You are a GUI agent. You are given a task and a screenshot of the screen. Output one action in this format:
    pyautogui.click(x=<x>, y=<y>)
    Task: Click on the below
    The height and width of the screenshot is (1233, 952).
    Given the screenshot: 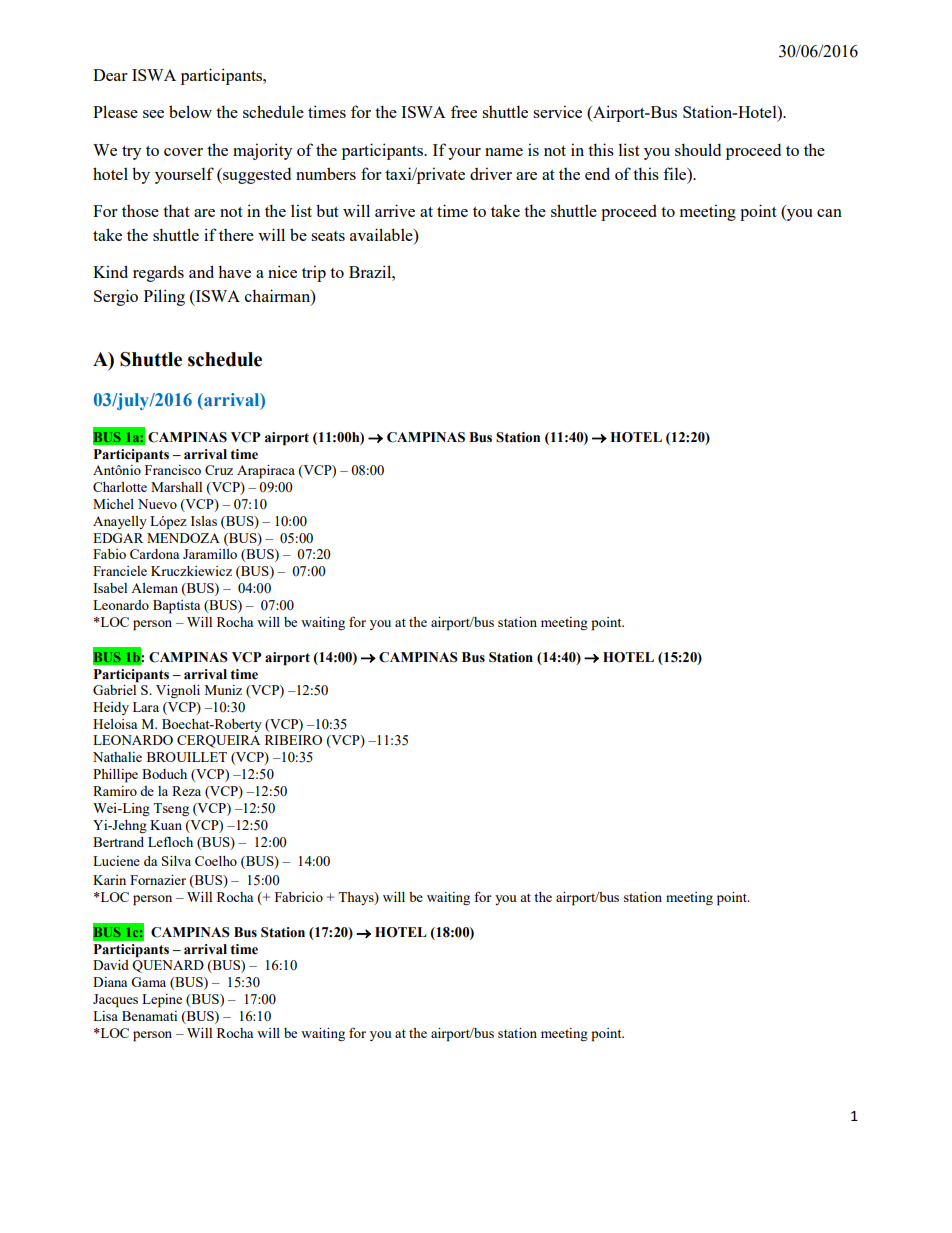 What is the action you would take?
    pyautogui.click(x=190, y=111)
